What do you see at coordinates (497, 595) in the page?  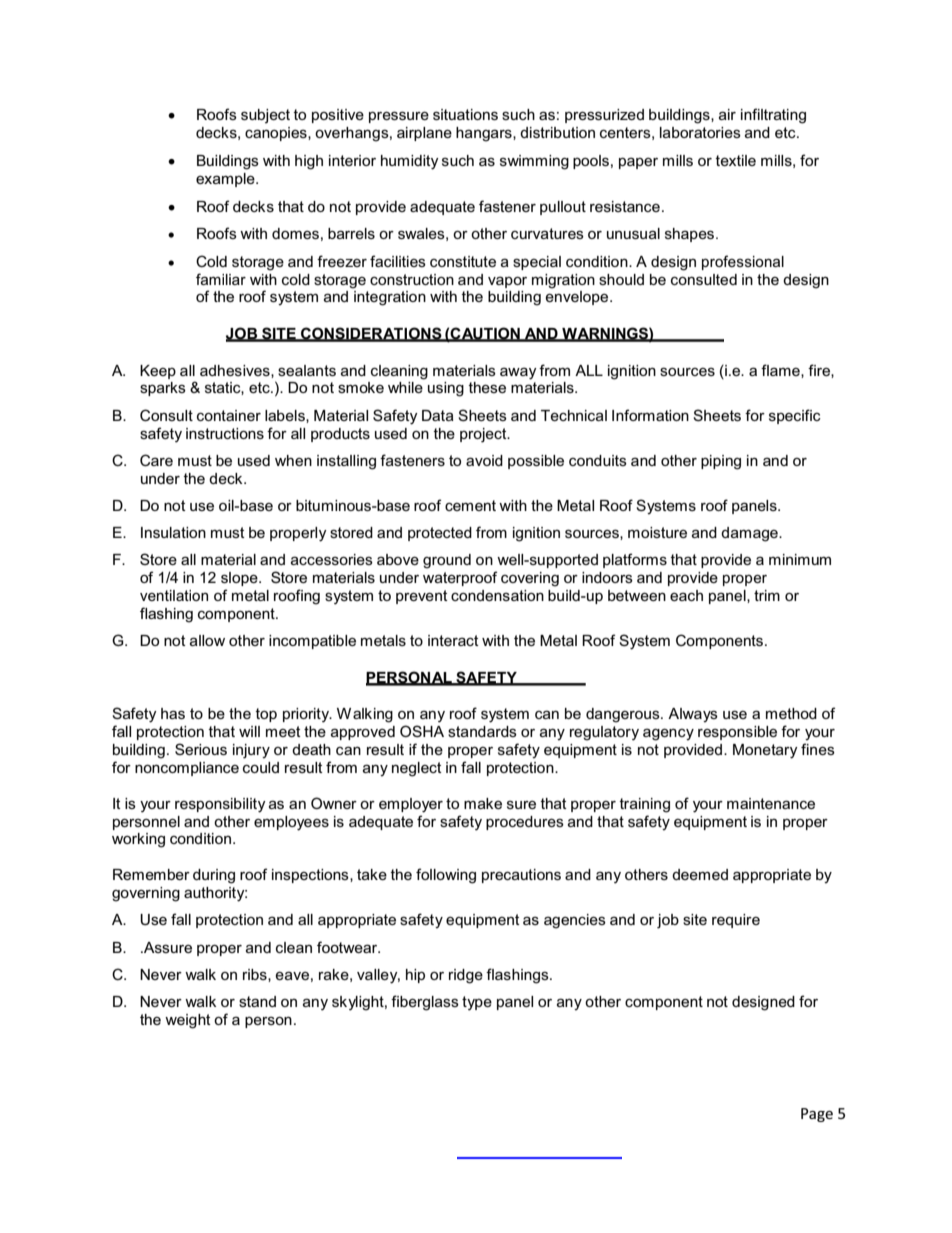 I see `condensation` at bounding box center [497, 595].
